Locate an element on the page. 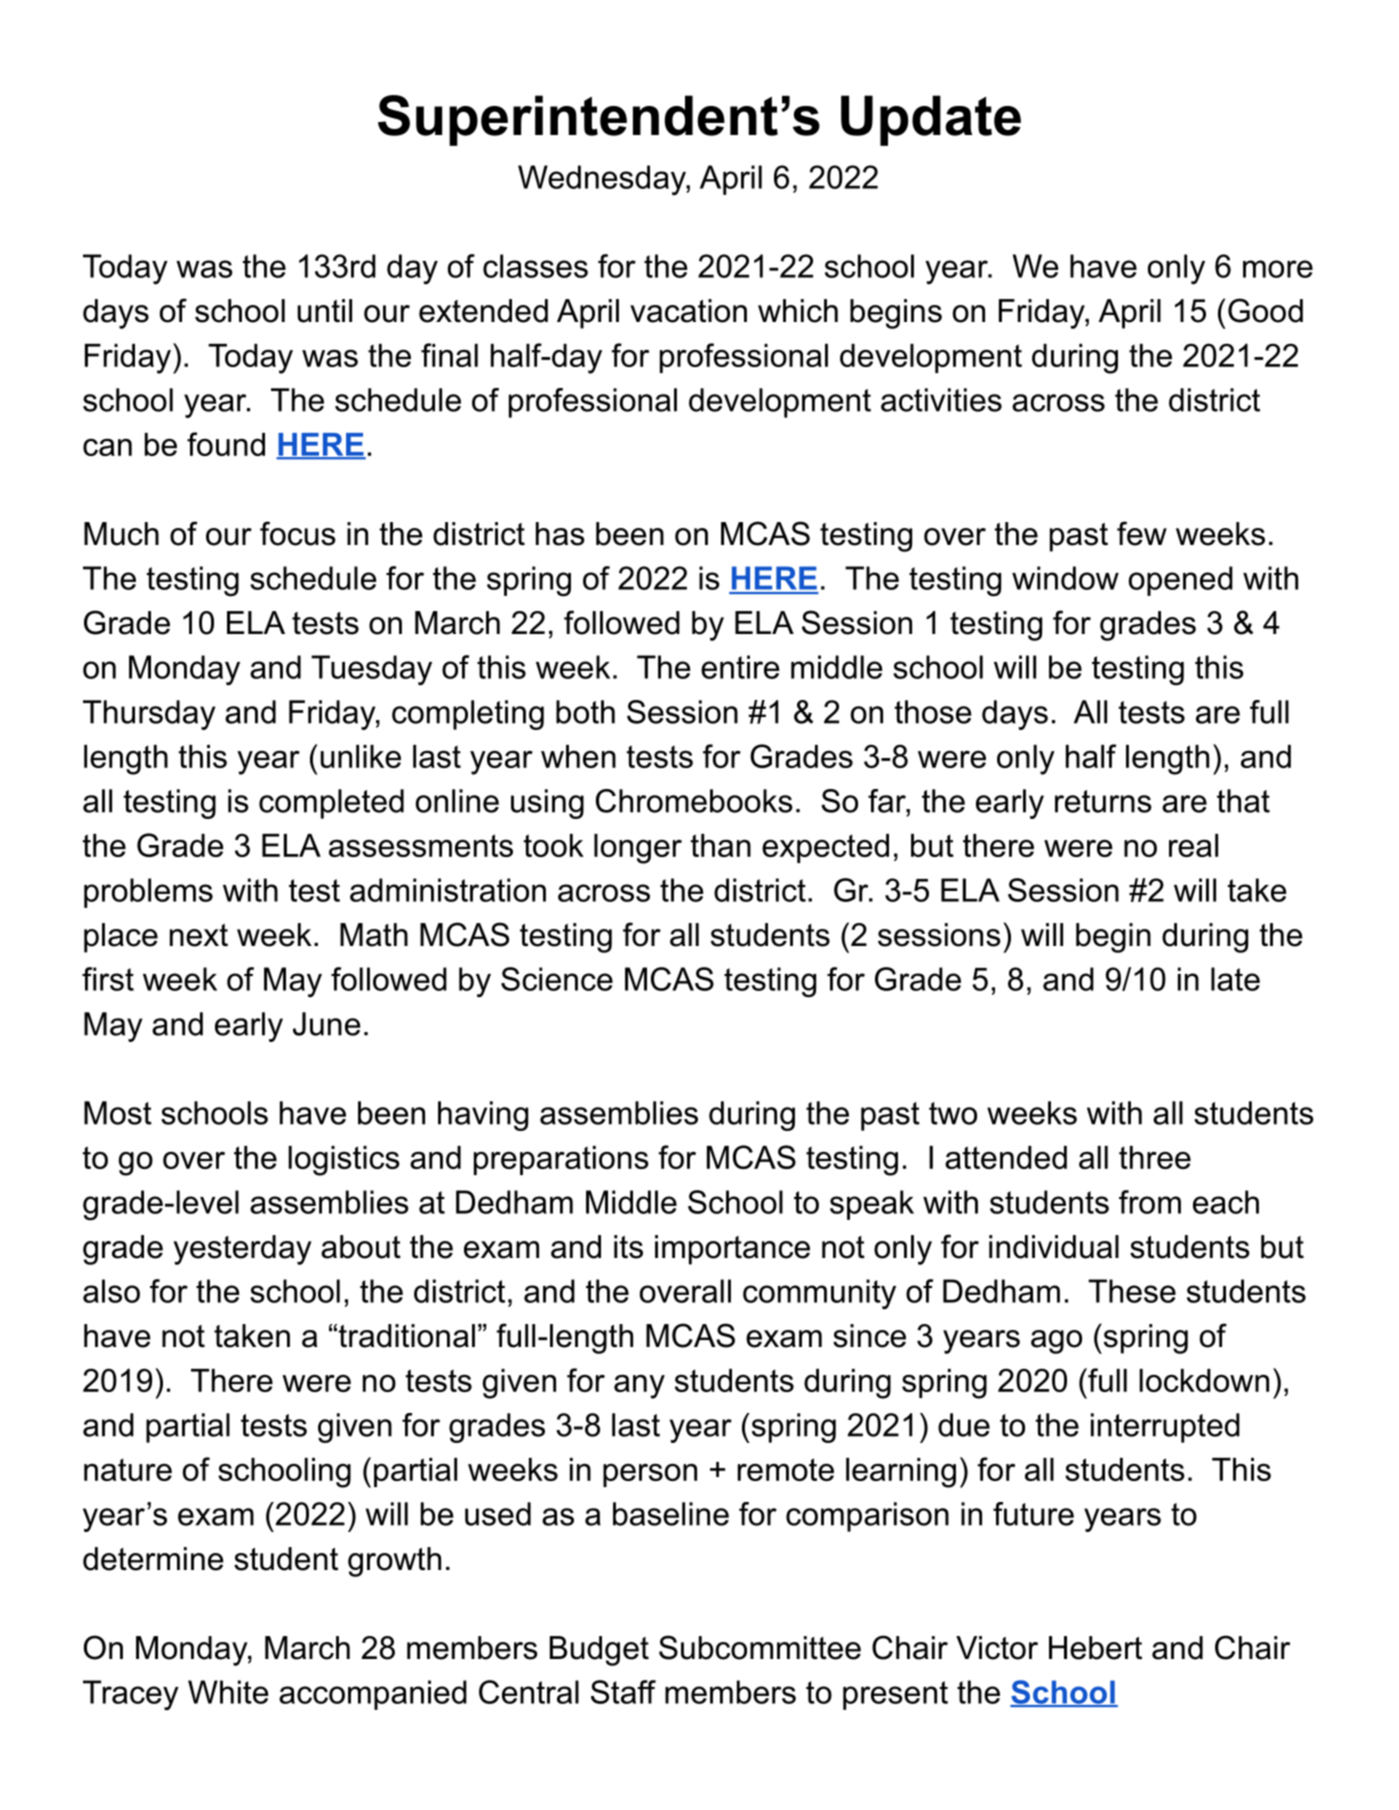  entire is located at coordinates (740, 667).
